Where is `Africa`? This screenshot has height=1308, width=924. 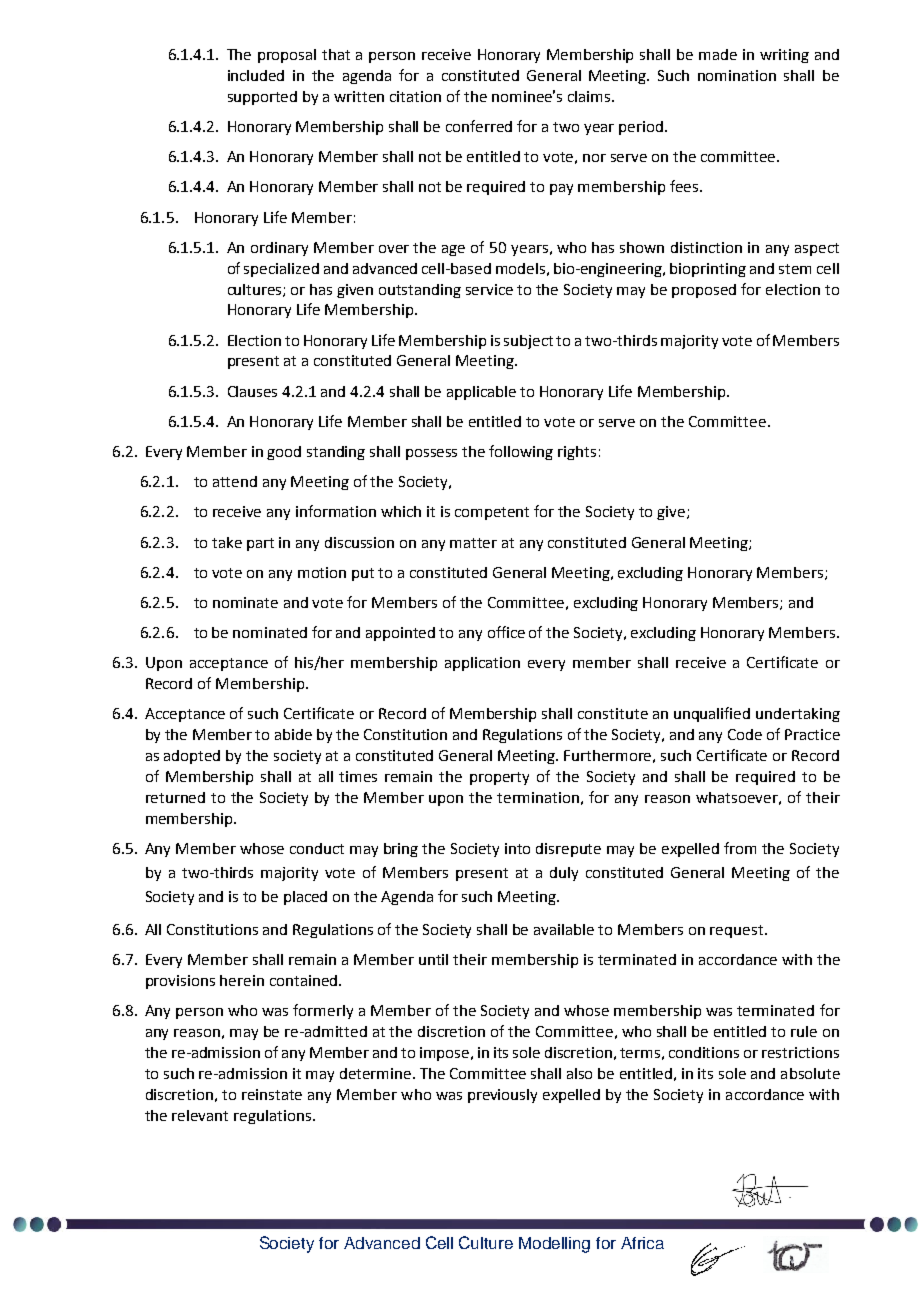
Africa is located at coordinates (642, 1243).
